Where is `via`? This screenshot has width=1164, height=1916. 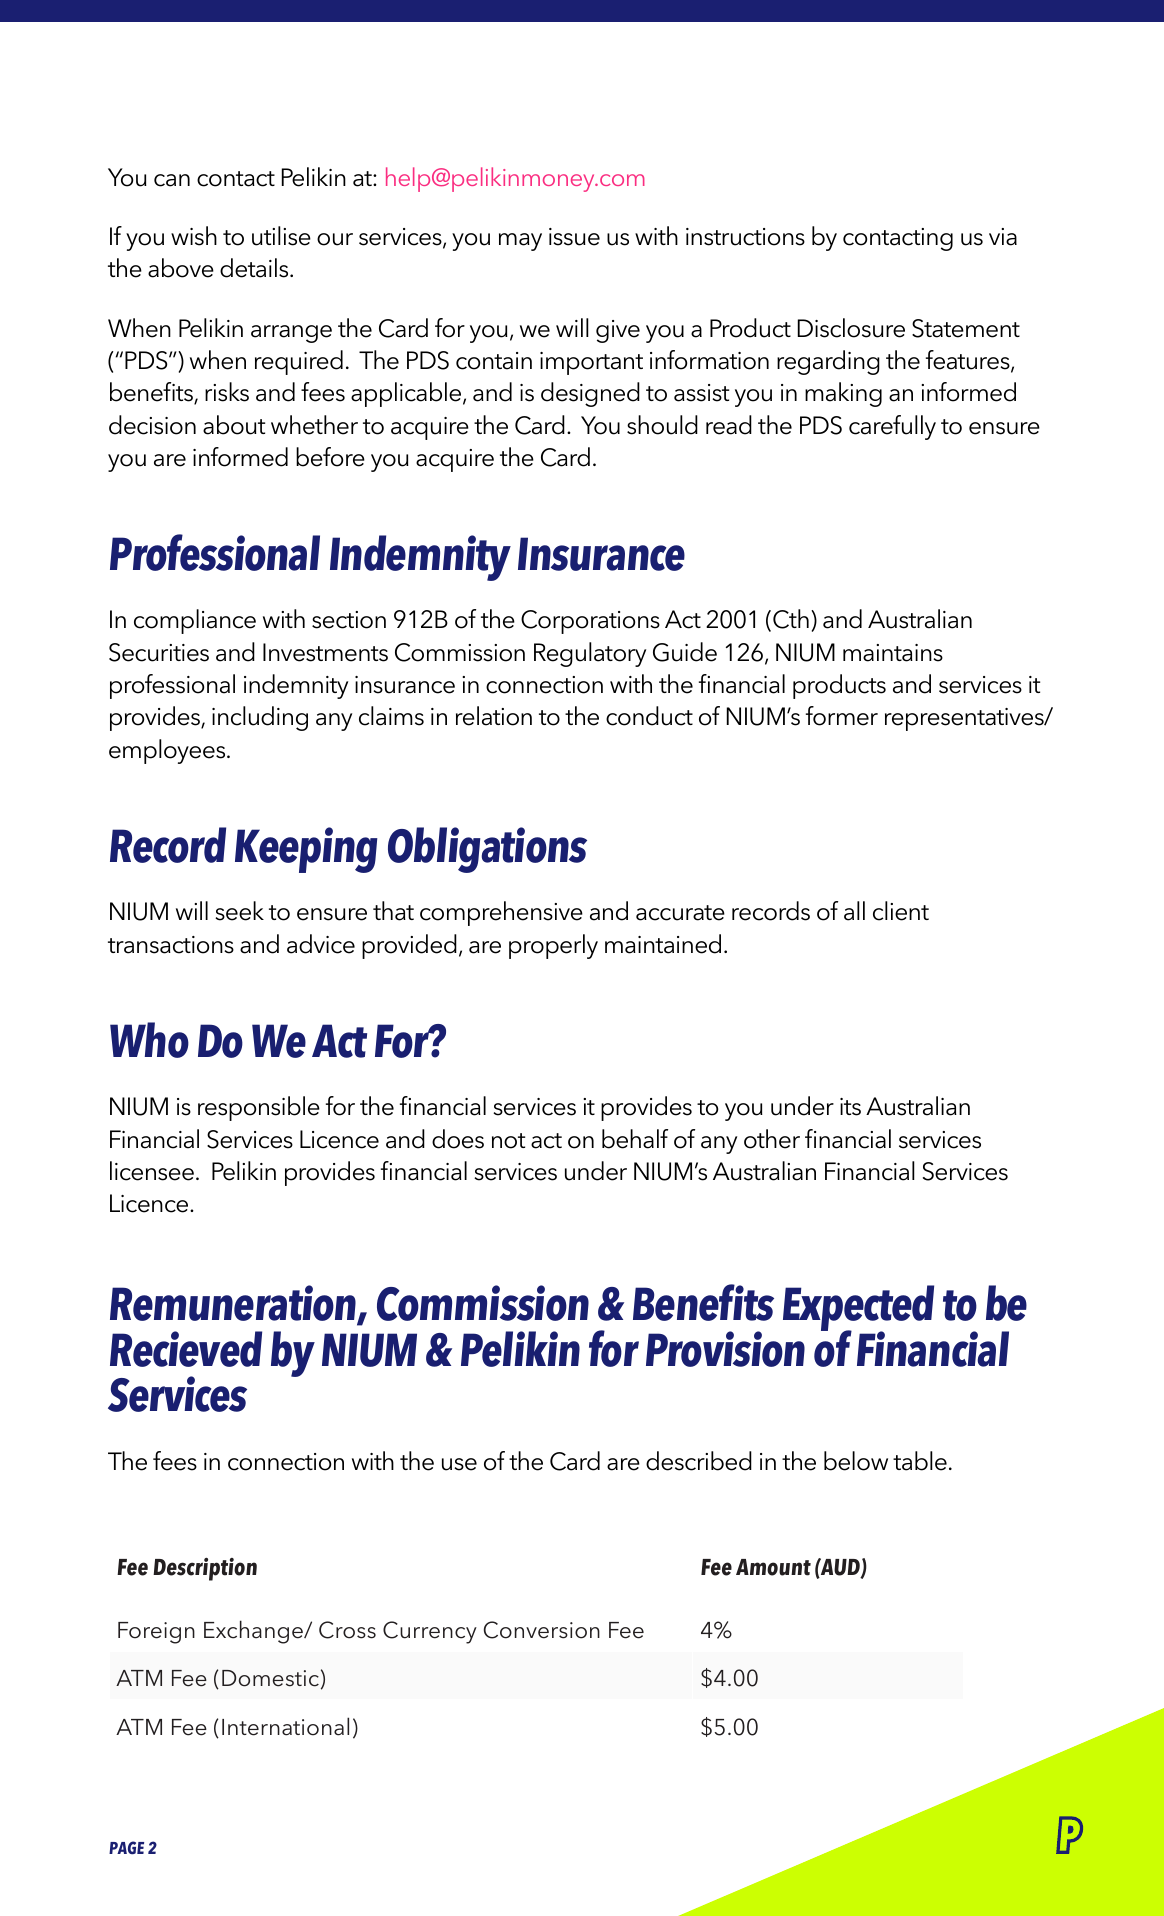 via is located at coordinates (1003, 237).
